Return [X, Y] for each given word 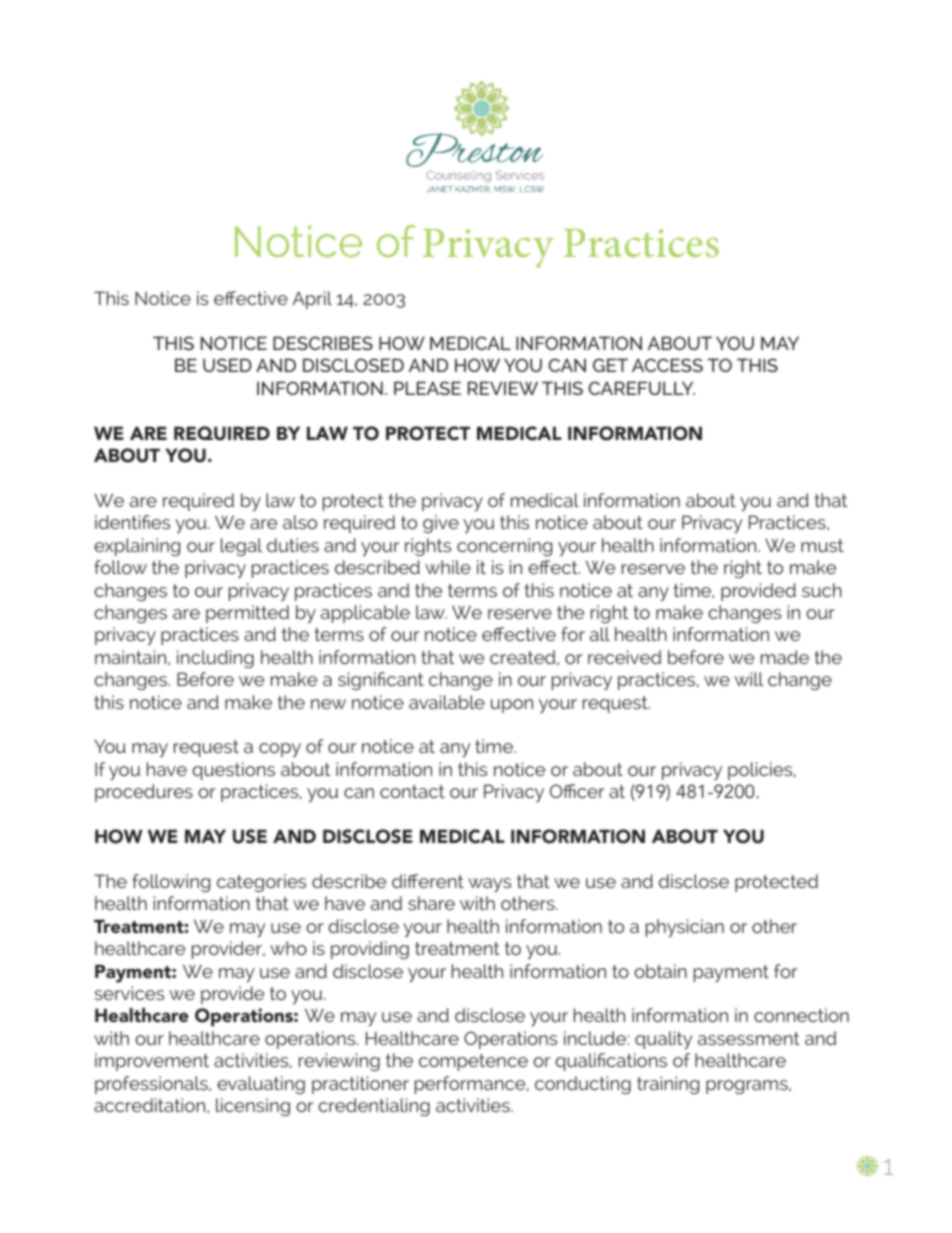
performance [471, 1085]
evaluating [261, 1085]
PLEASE [427, 388]
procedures [144, 793]
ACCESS [667, 365]
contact [412, 791]
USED [227, 365]
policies [761, 771]
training [668, 1085]
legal [241, 547]
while [448, 567]
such [822, 590]
